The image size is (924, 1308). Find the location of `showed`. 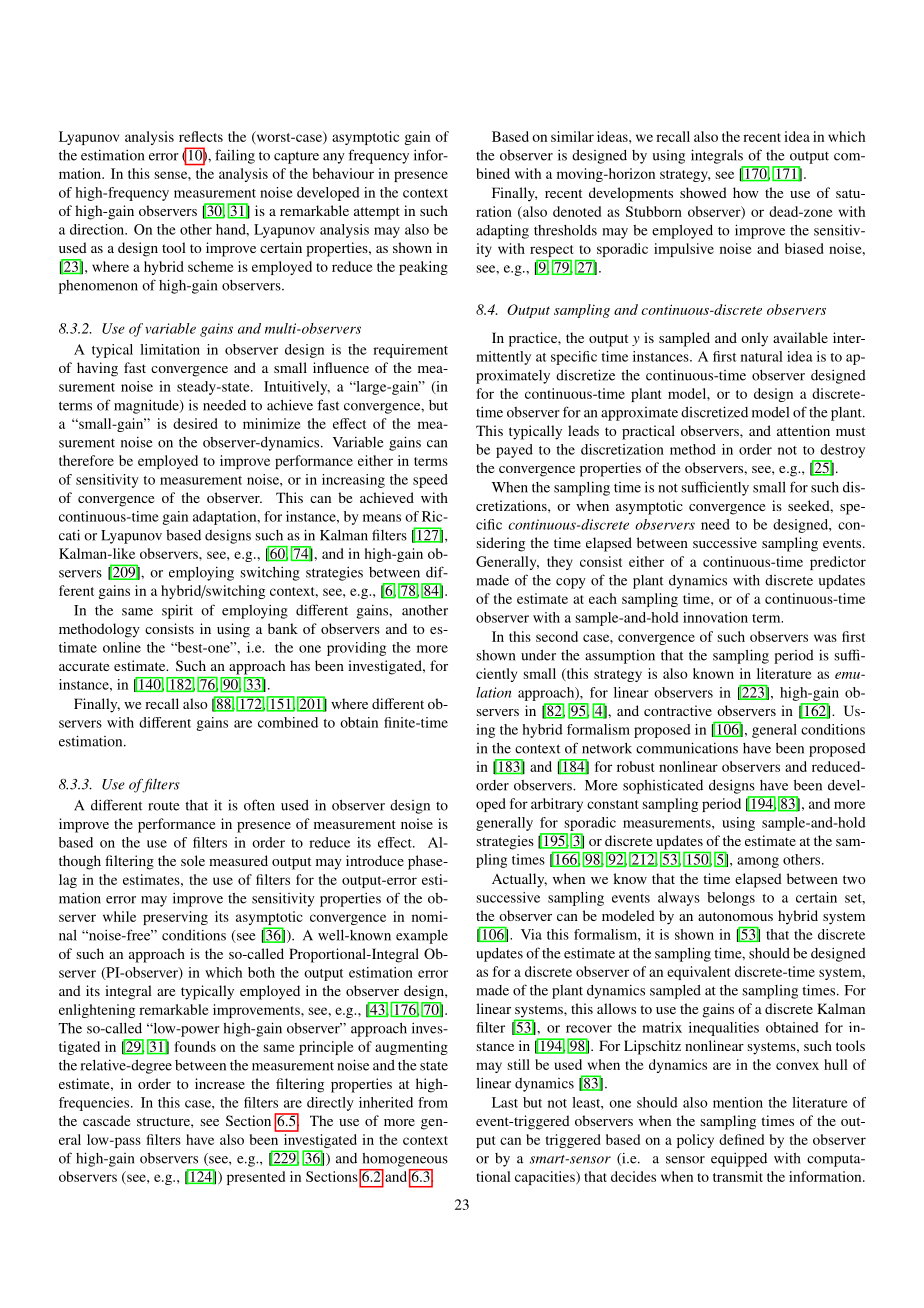

showed is located at coordinates (703, 192).
